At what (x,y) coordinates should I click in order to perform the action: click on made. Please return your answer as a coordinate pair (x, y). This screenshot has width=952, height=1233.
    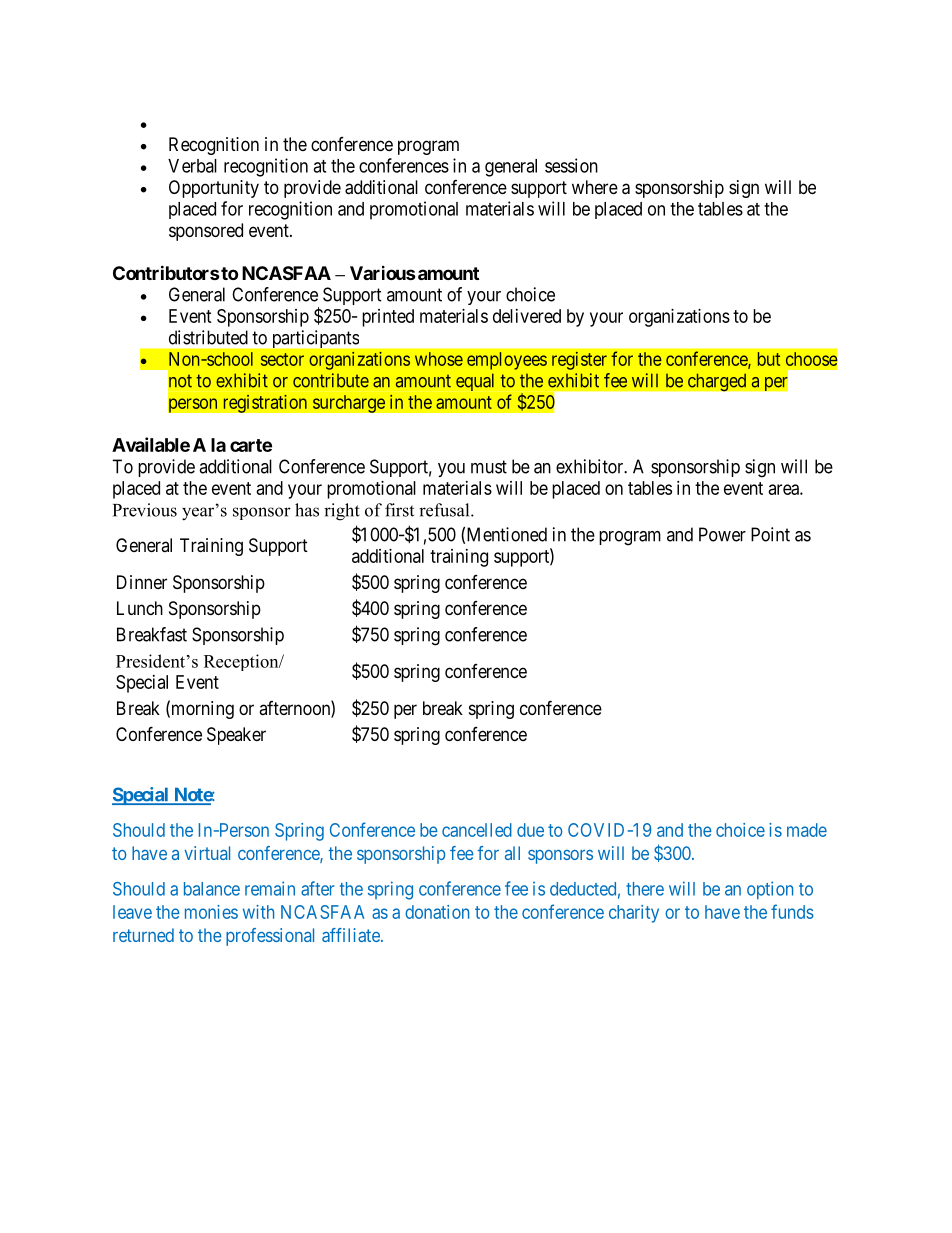
    Looking at the image, I should click on (807, 830).
